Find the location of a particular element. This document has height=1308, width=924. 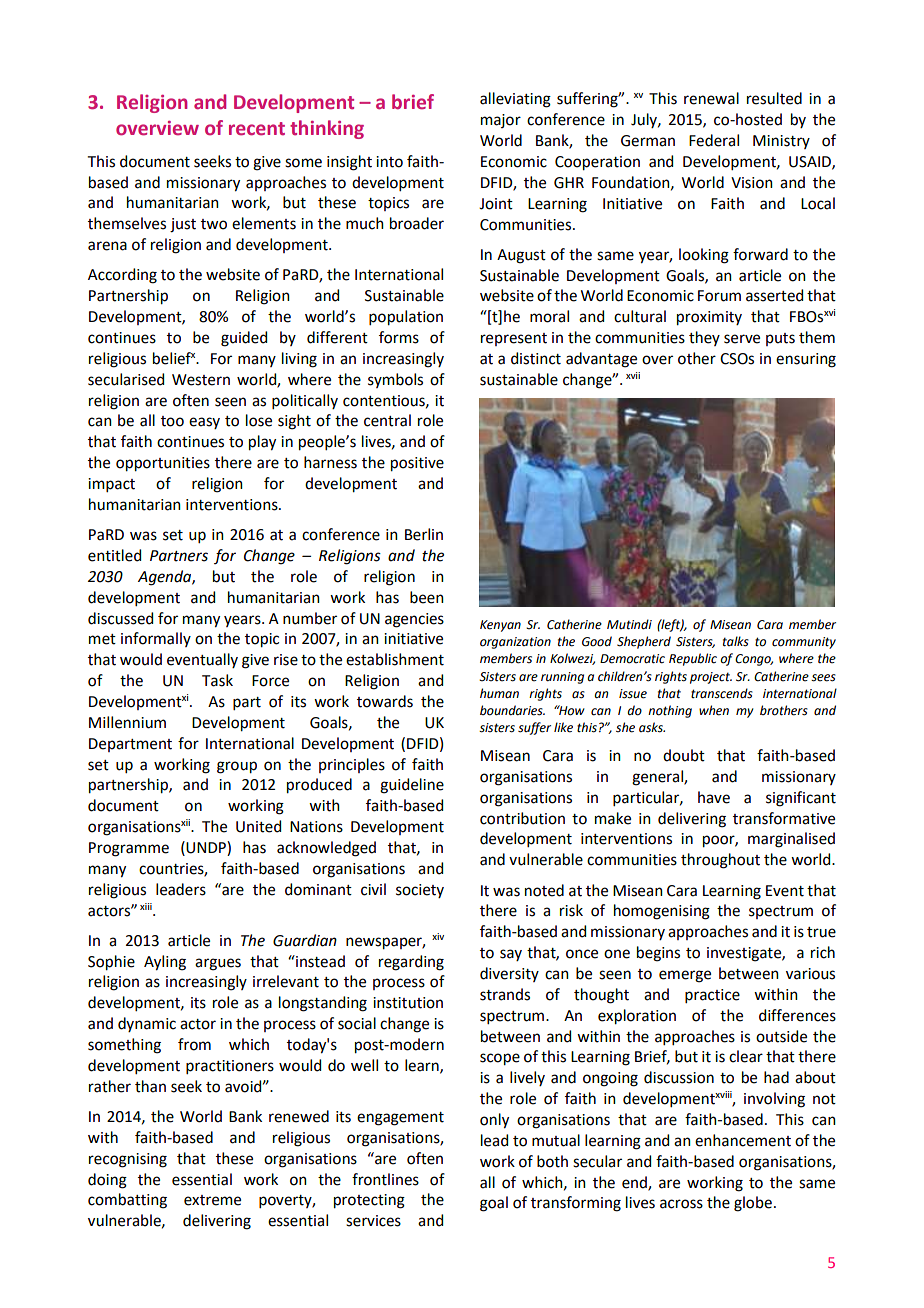

Federal is located at coordinates (714, 140).
